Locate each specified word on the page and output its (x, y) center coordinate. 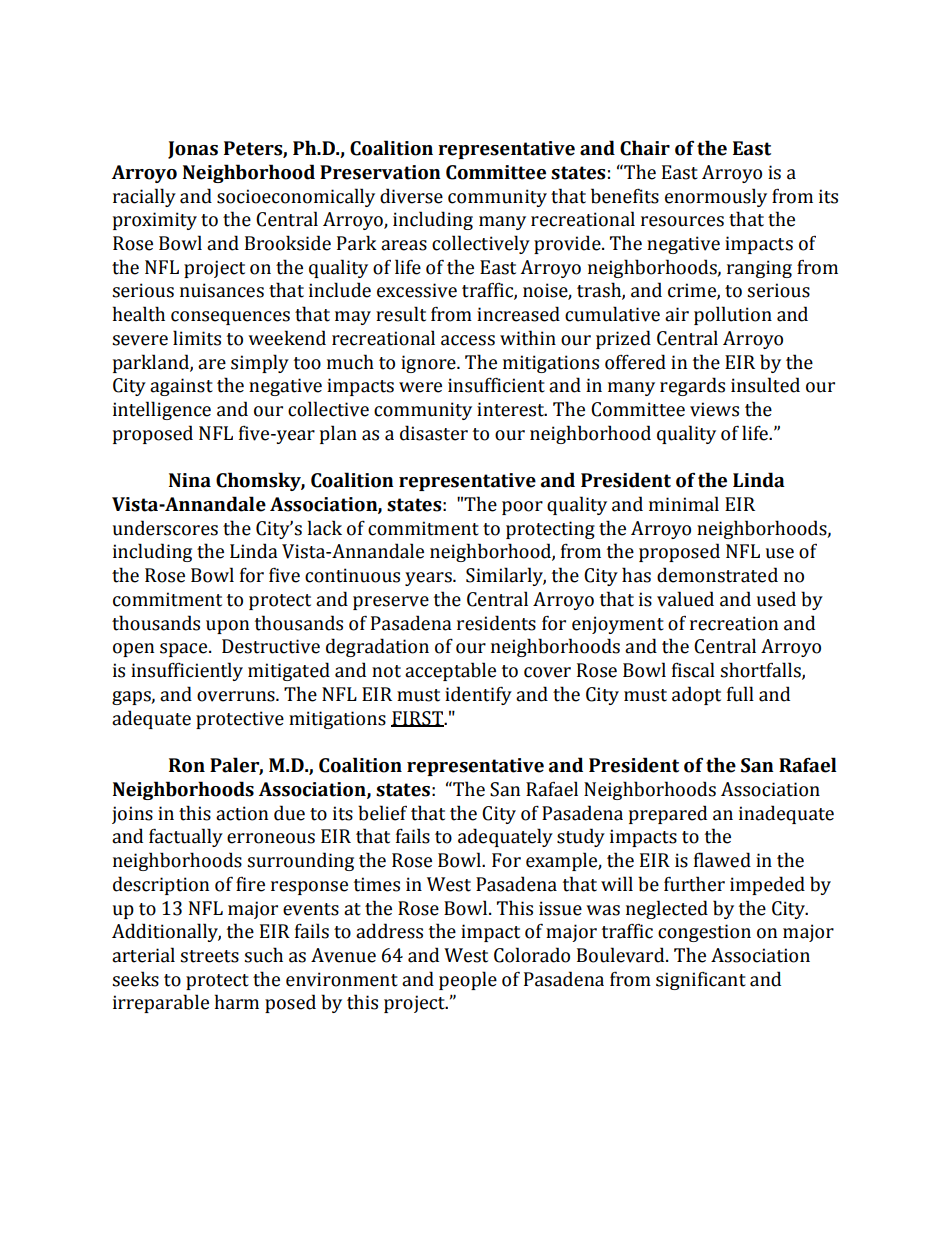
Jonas (193, 150)
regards (692, 386)
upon (227, 627)
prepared (668, 814)
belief (382, 813)
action (242, 813)
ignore (429, 364)
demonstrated (717, 575)
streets (209, 956)
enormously (716, 197)
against (181, 387)
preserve (391, 603)
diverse (411, 196)
